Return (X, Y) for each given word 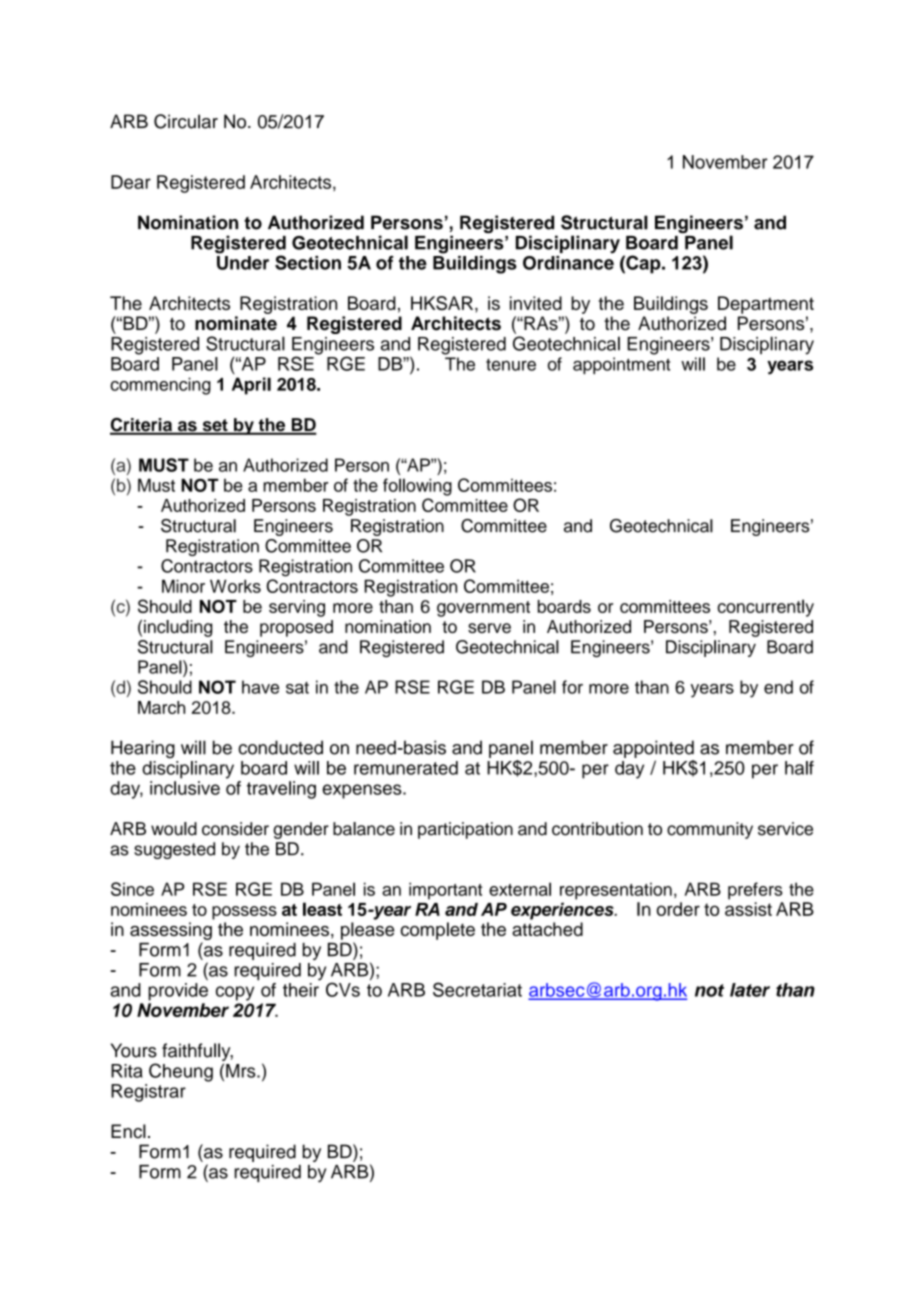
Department (766, 305)
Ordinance (568, 261)
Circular (186, 121)
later (750, 990)
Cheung (181, 1072)
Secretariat (477, 989)
